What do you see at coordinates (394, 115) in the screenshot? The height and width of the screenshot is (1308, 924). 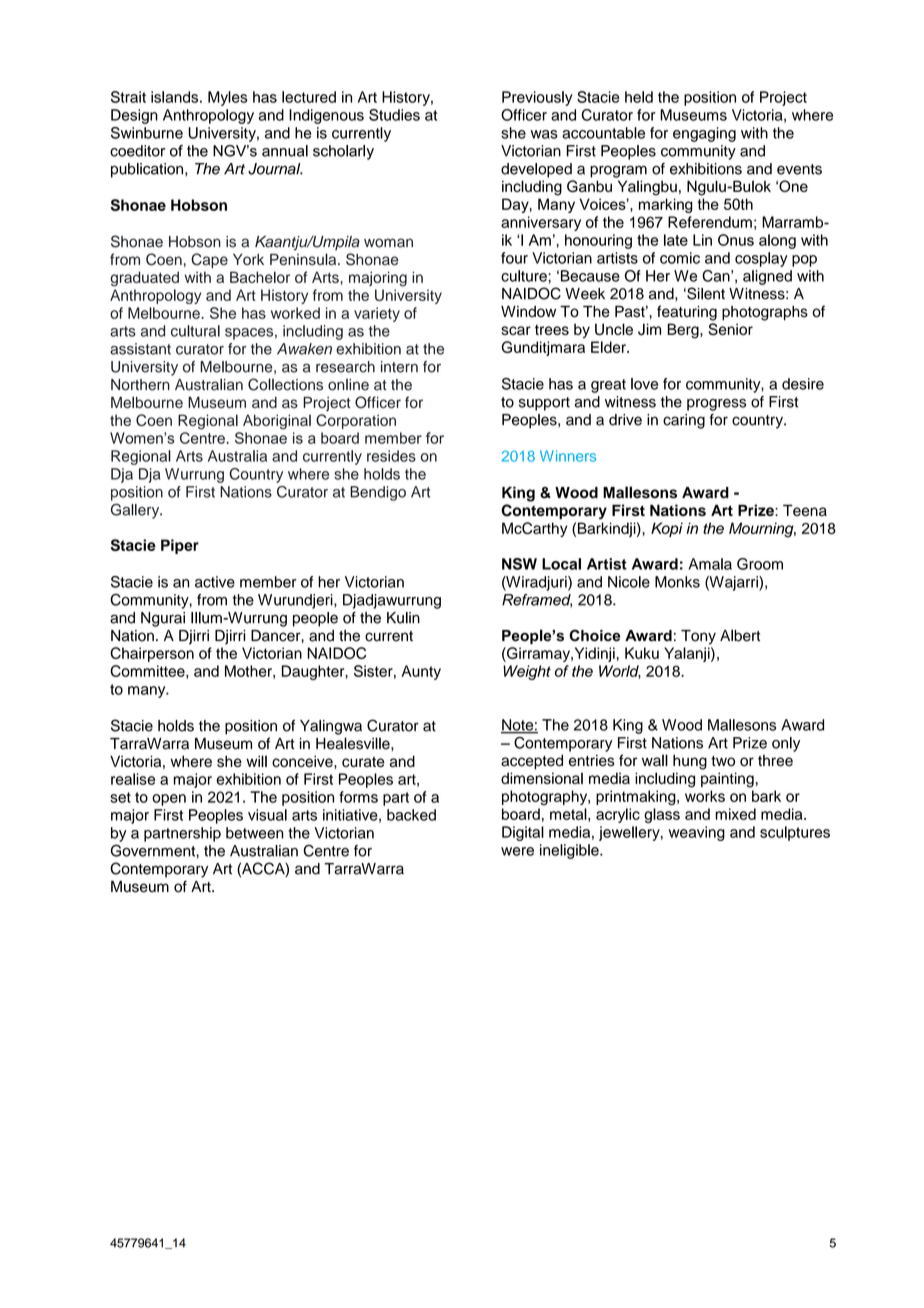 I see `Studies` at bounding box center [394, 115].
